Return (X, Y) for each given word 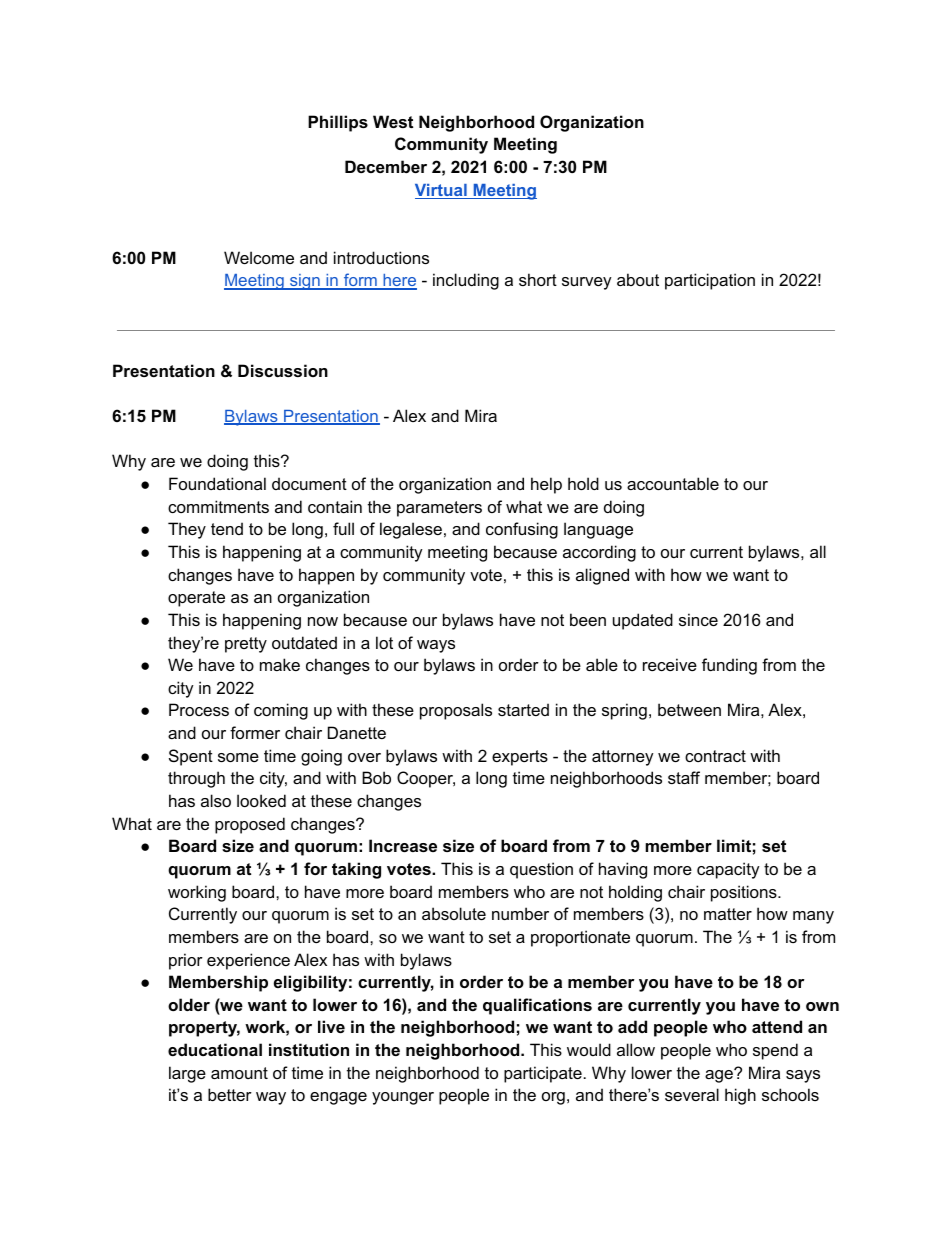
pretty (246, 645)
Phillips (338, 123)
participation (710, 281)
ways (436, 646)
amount (239, 1073)
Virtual (442, 191)
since (698, 619)
